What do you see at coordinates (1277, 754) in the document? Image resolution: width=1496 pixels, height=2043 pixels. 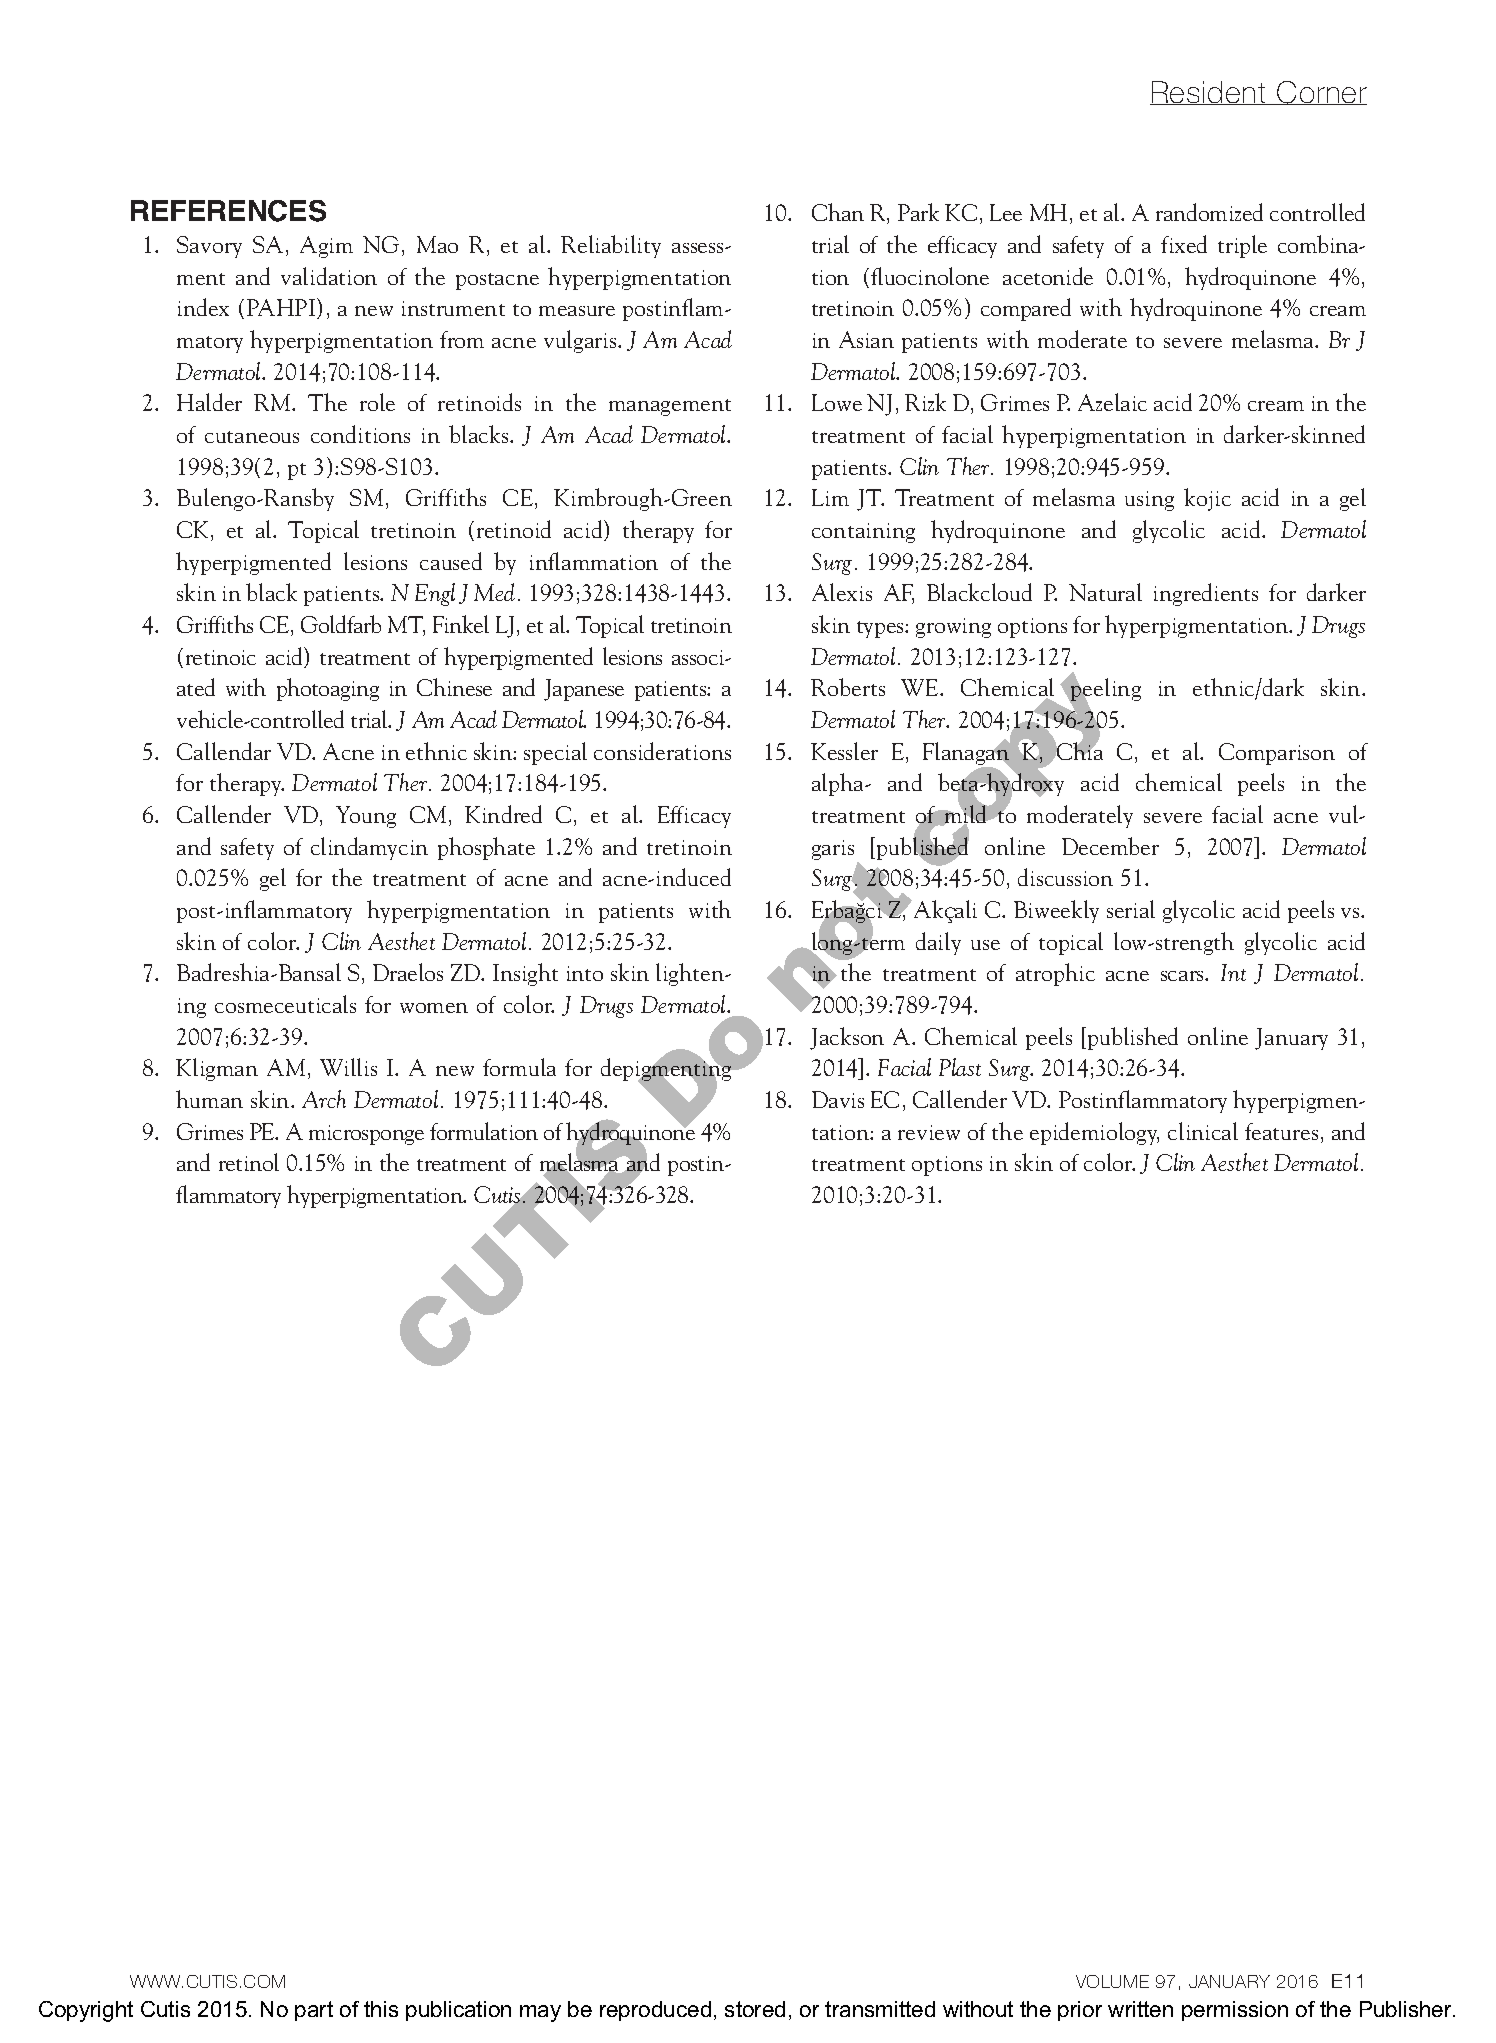 I see `Comparison` at bounding box center [1277, 754].
